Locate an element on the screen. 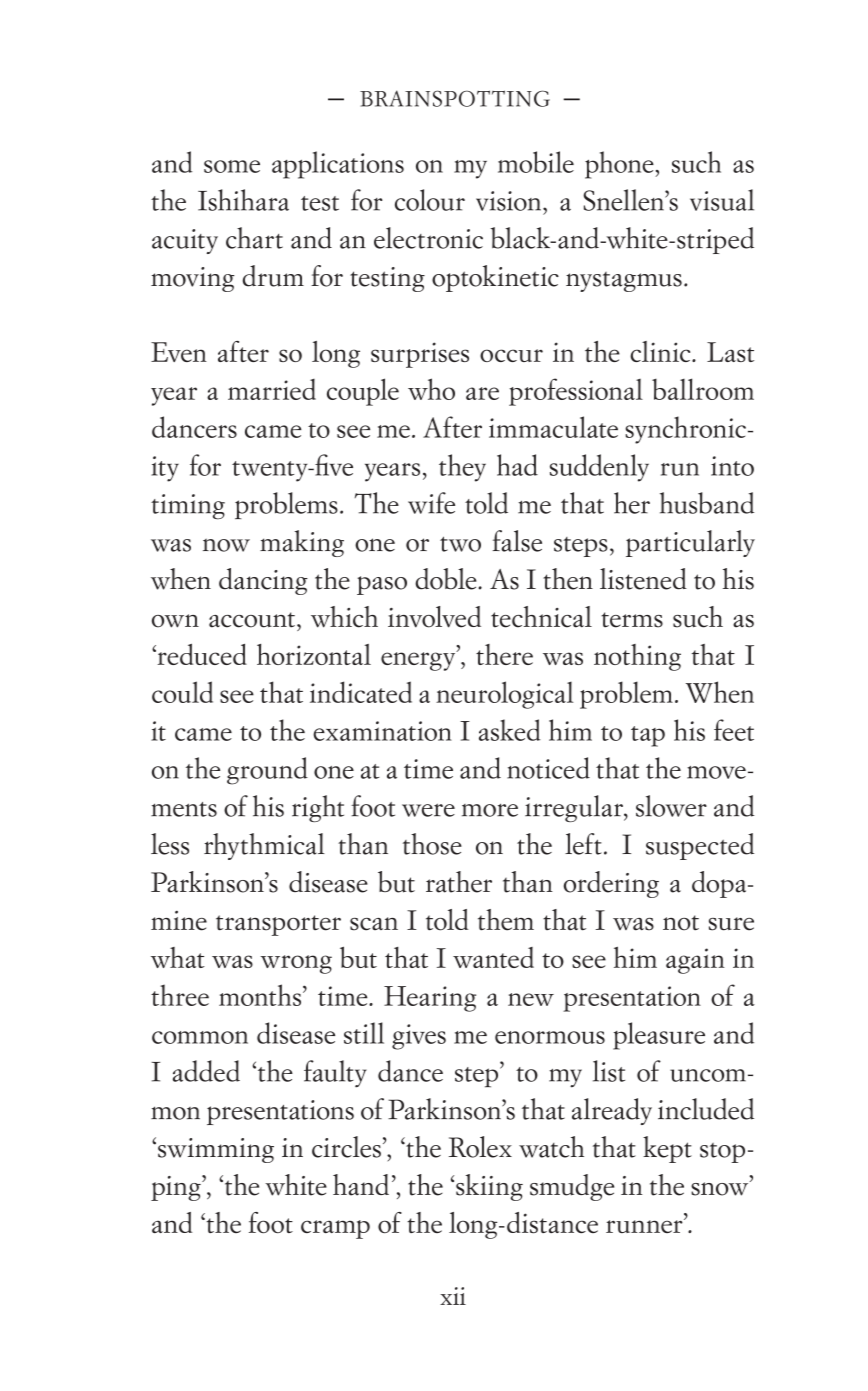  included is located at coordinates (706, 1109).
